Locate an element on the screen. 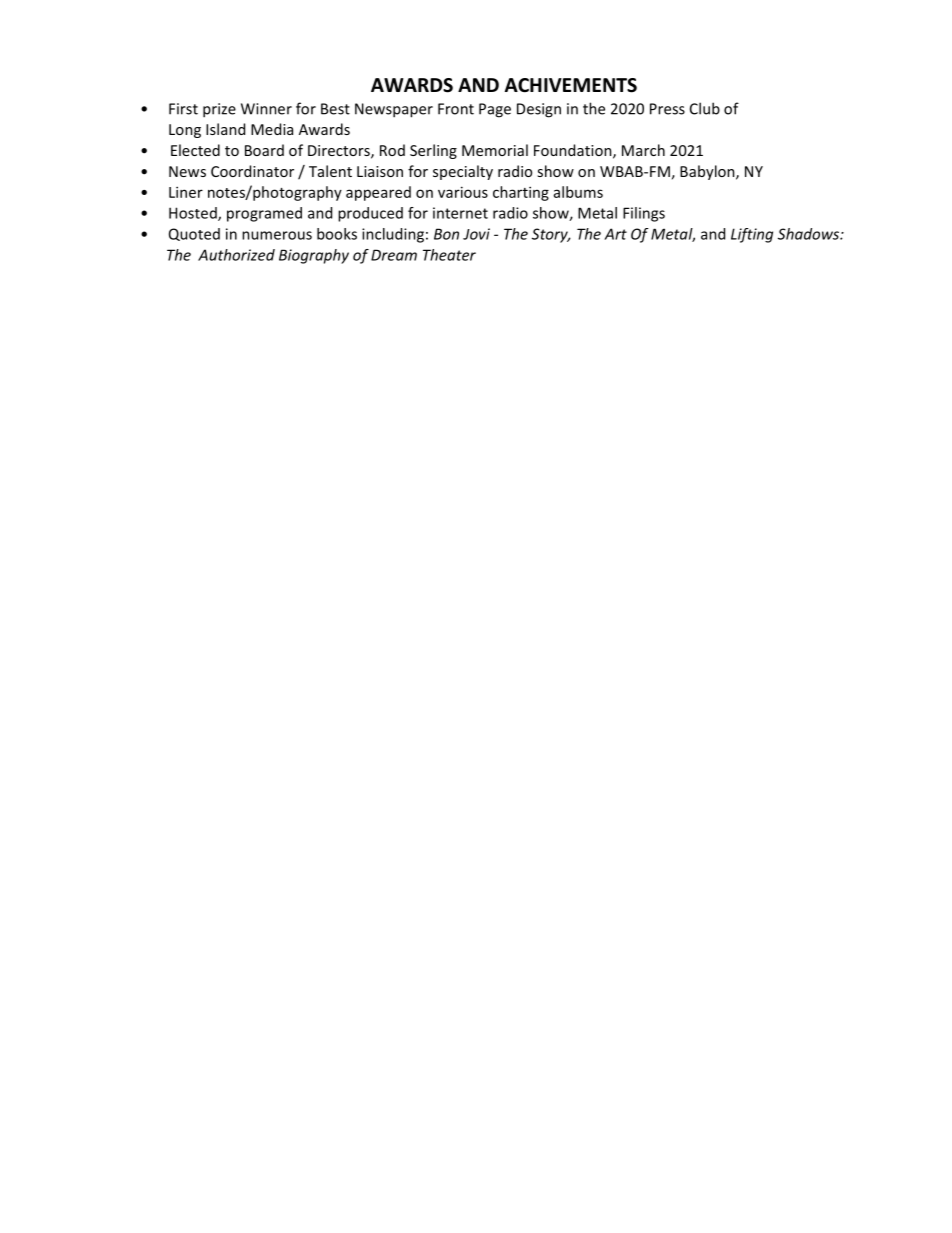 The width and height of the screenshot is (952, 1233). Filings is located at coordinates (644, 214).
